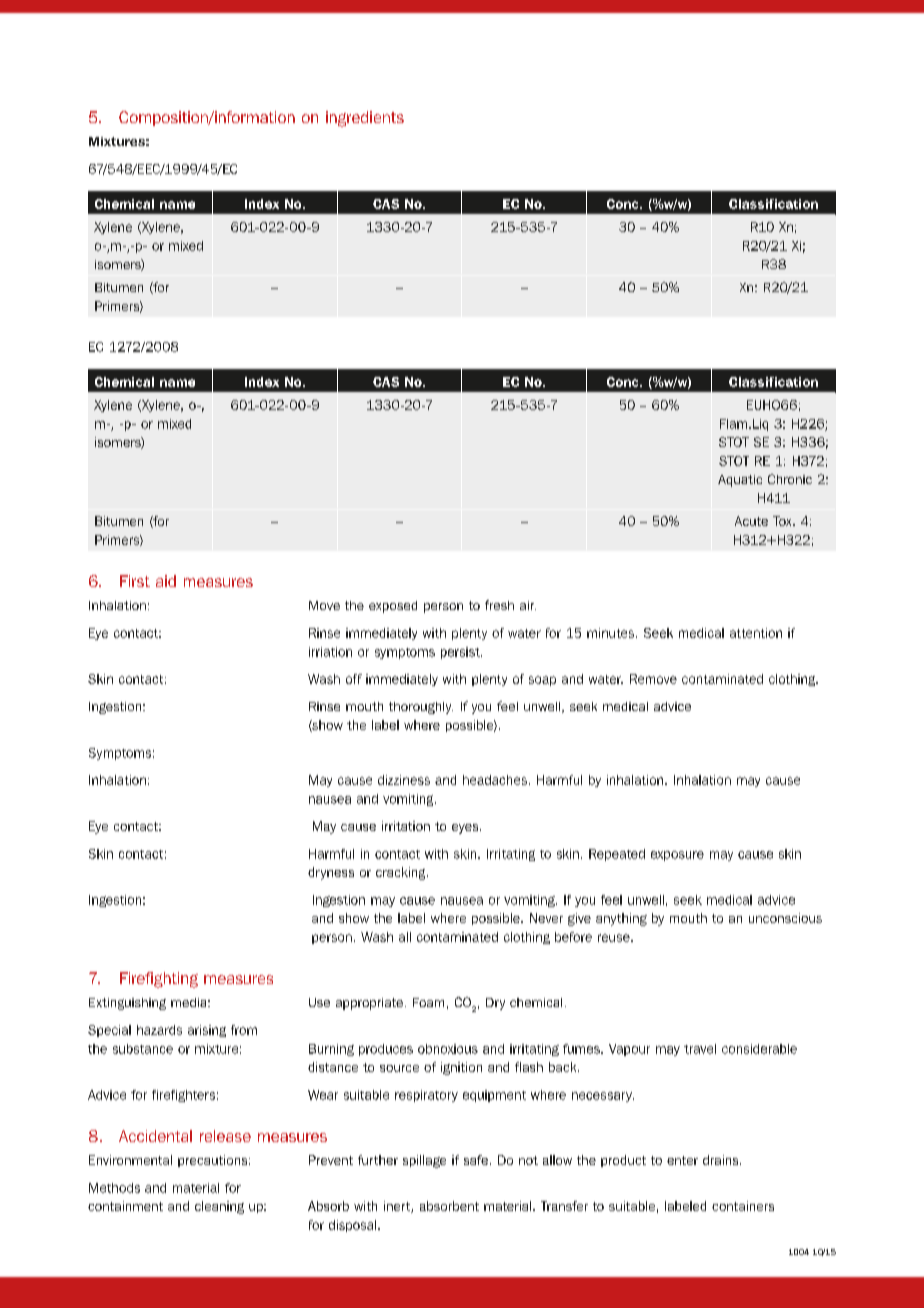 The width and height of the screenshot is (924, 1308). What do you see at coordinates (365, 119) in the screenshot?
I see `ingredients` at bounding box center [365, 119].
